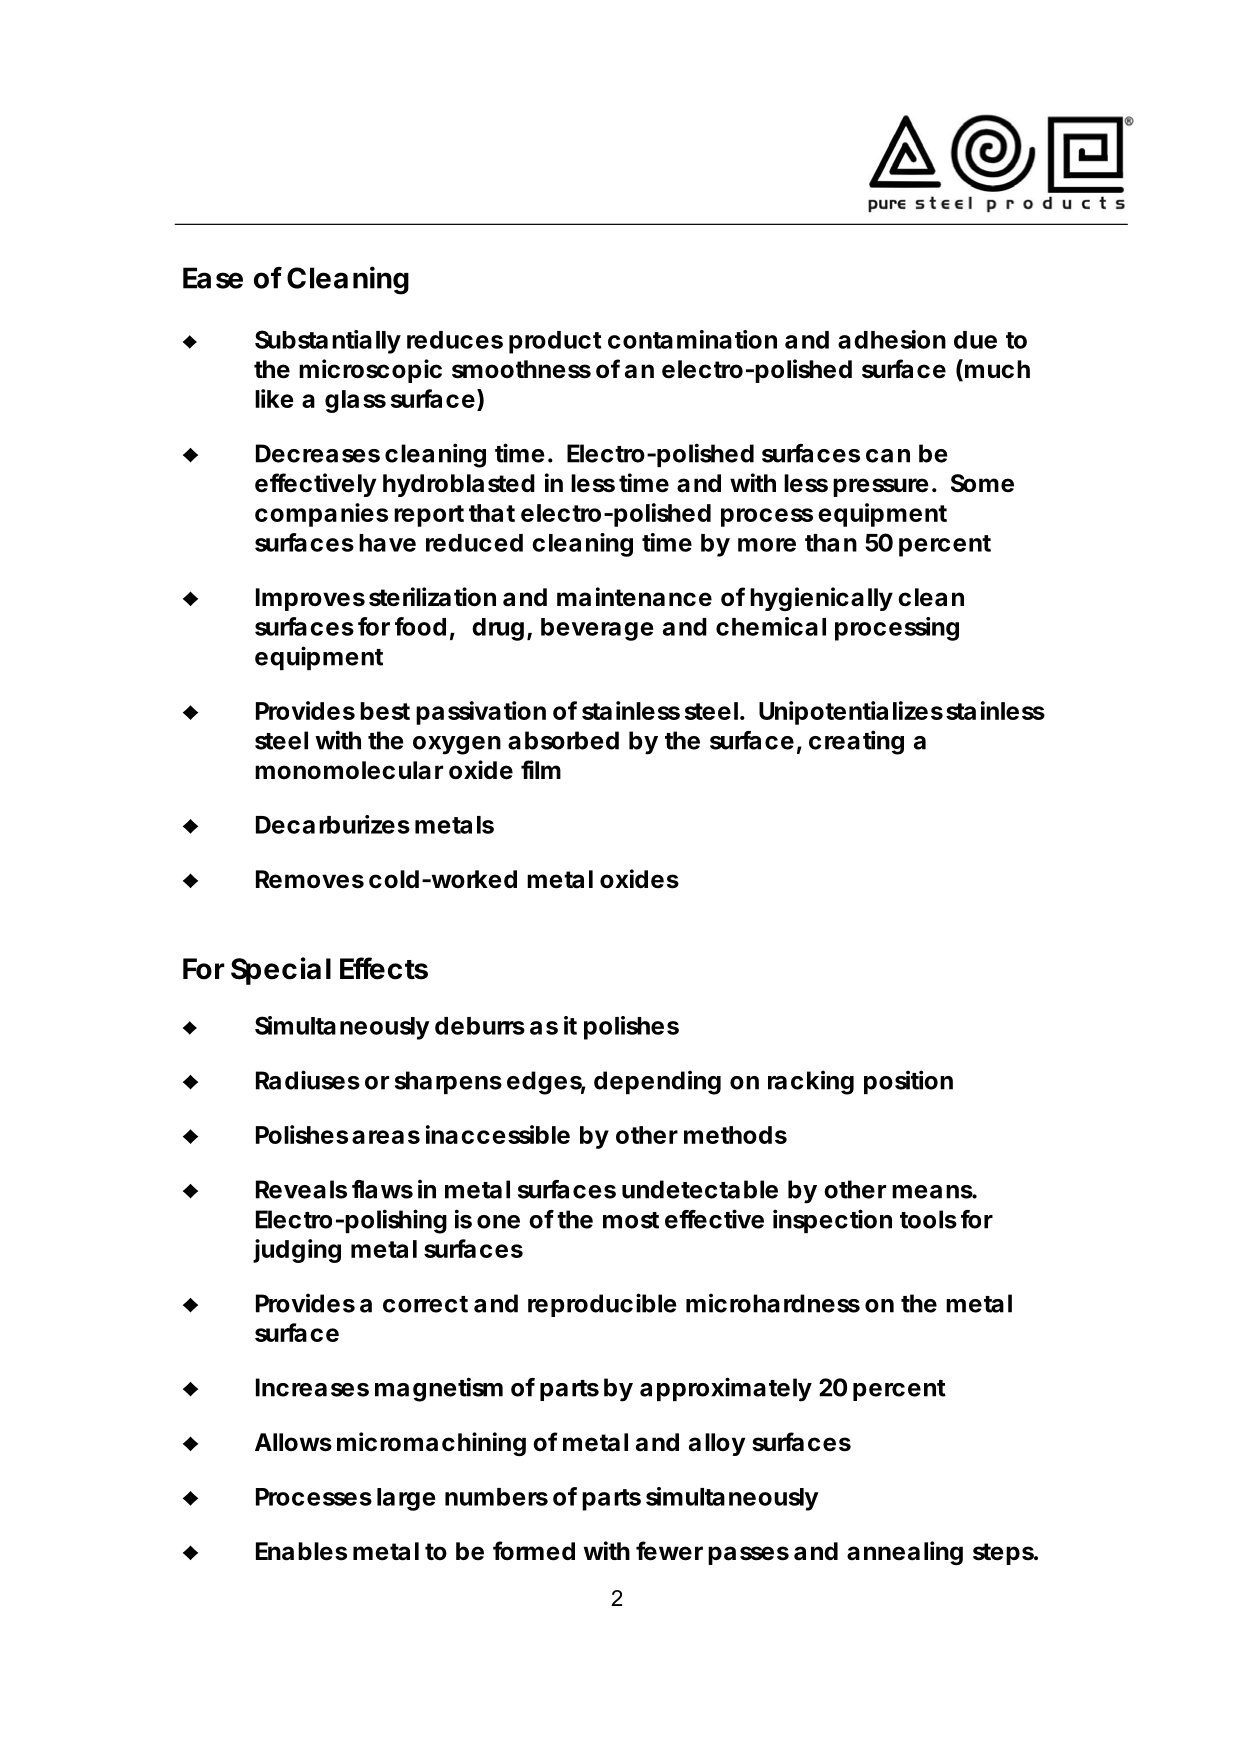 This image has height=1746, width=1234. Describe the element at coordinates (657, 1082) in the image. I see `depending` at that location.
